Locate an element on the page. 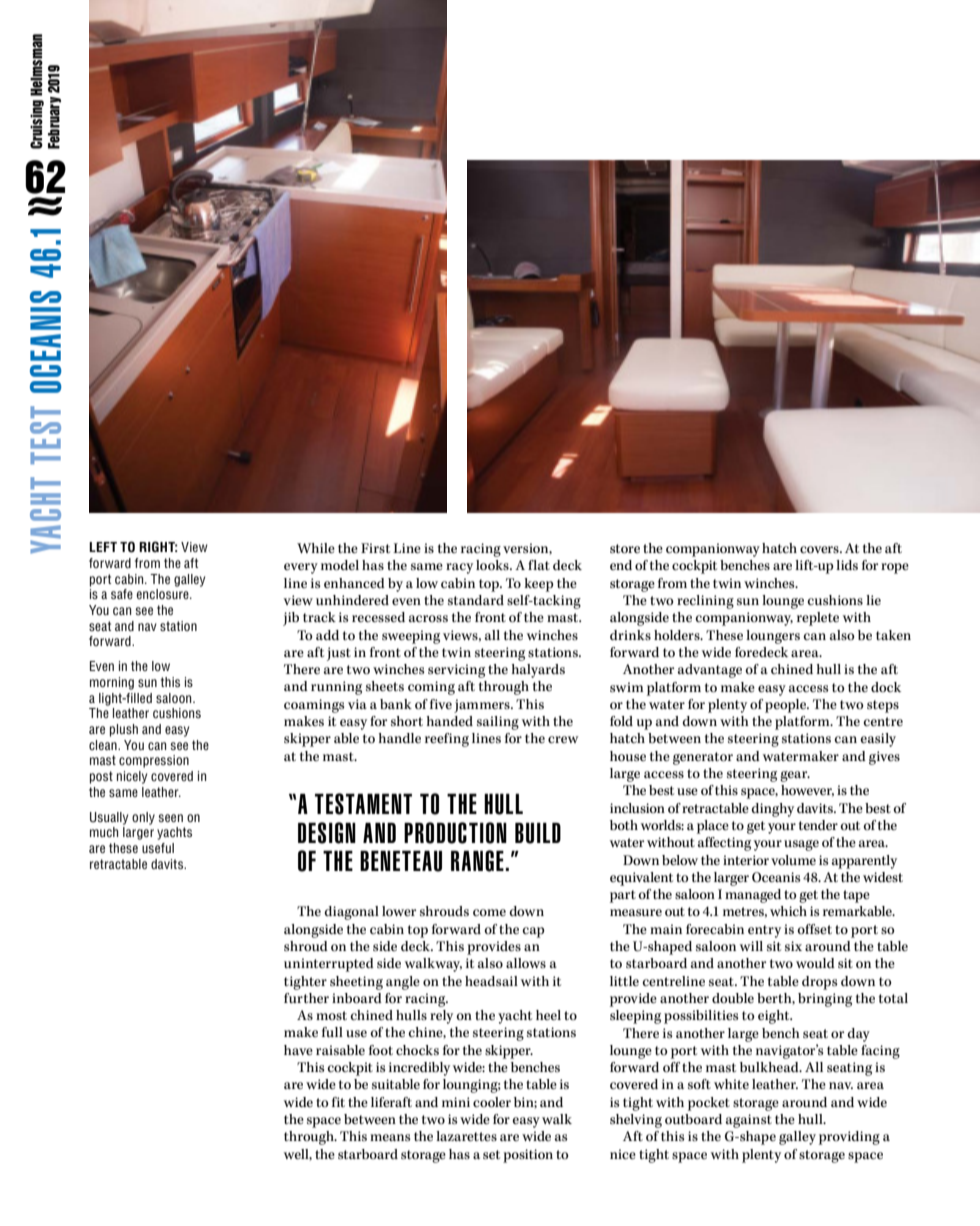  position is located at coordinates (528, 1156).
